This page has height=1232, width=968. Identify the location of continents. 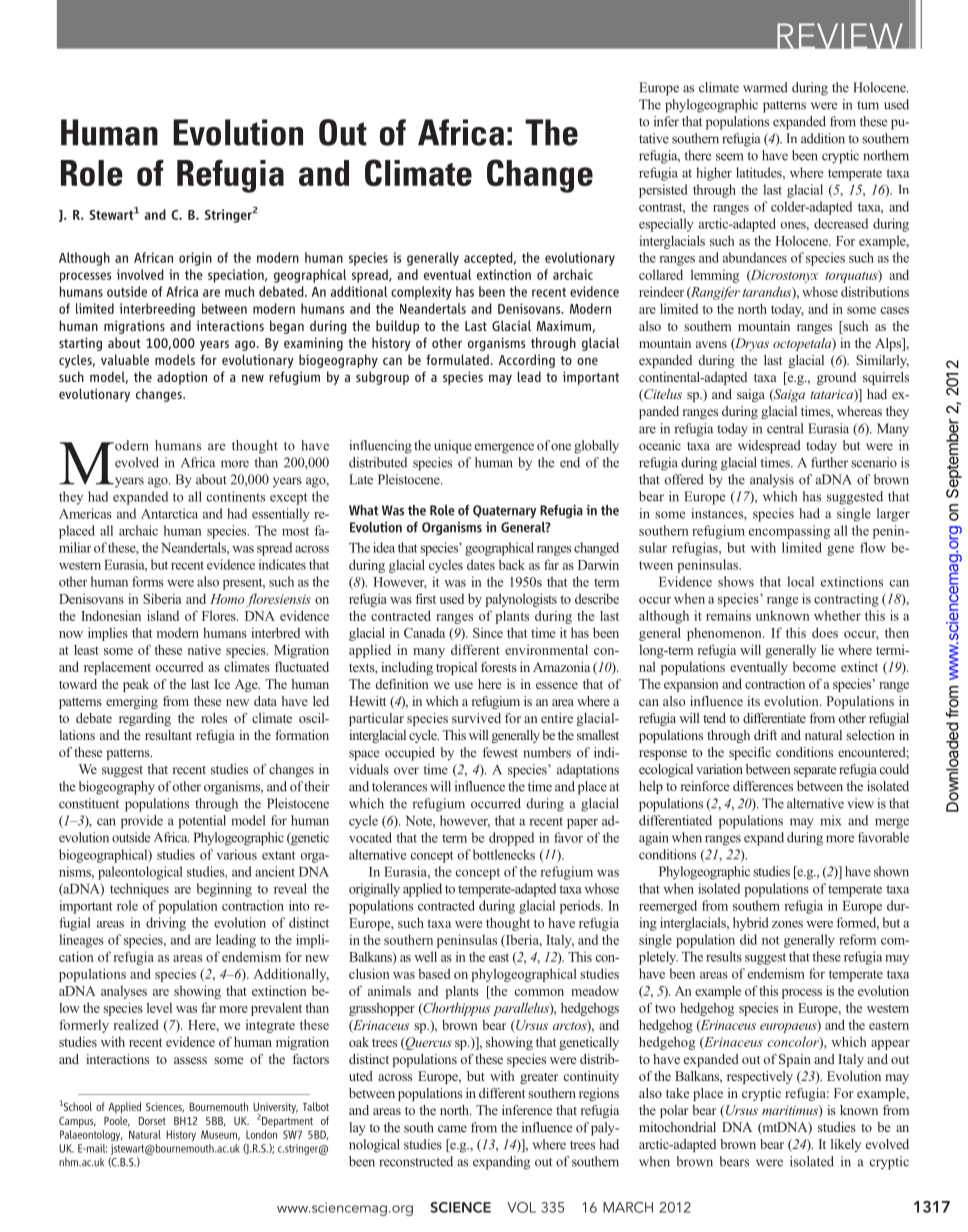
(236, 496).
